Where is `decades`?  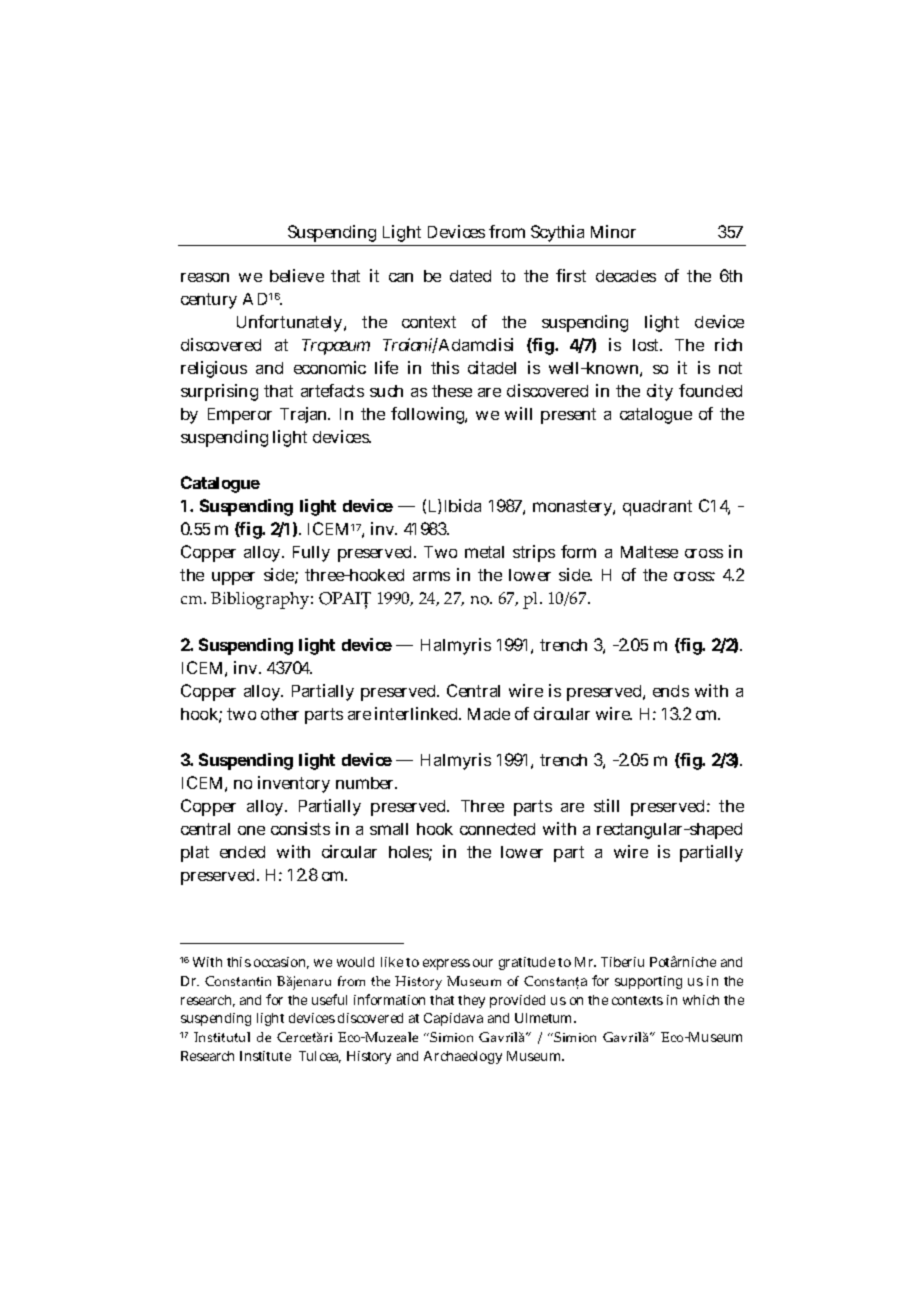 decades is located at coordinates (626, 276).
